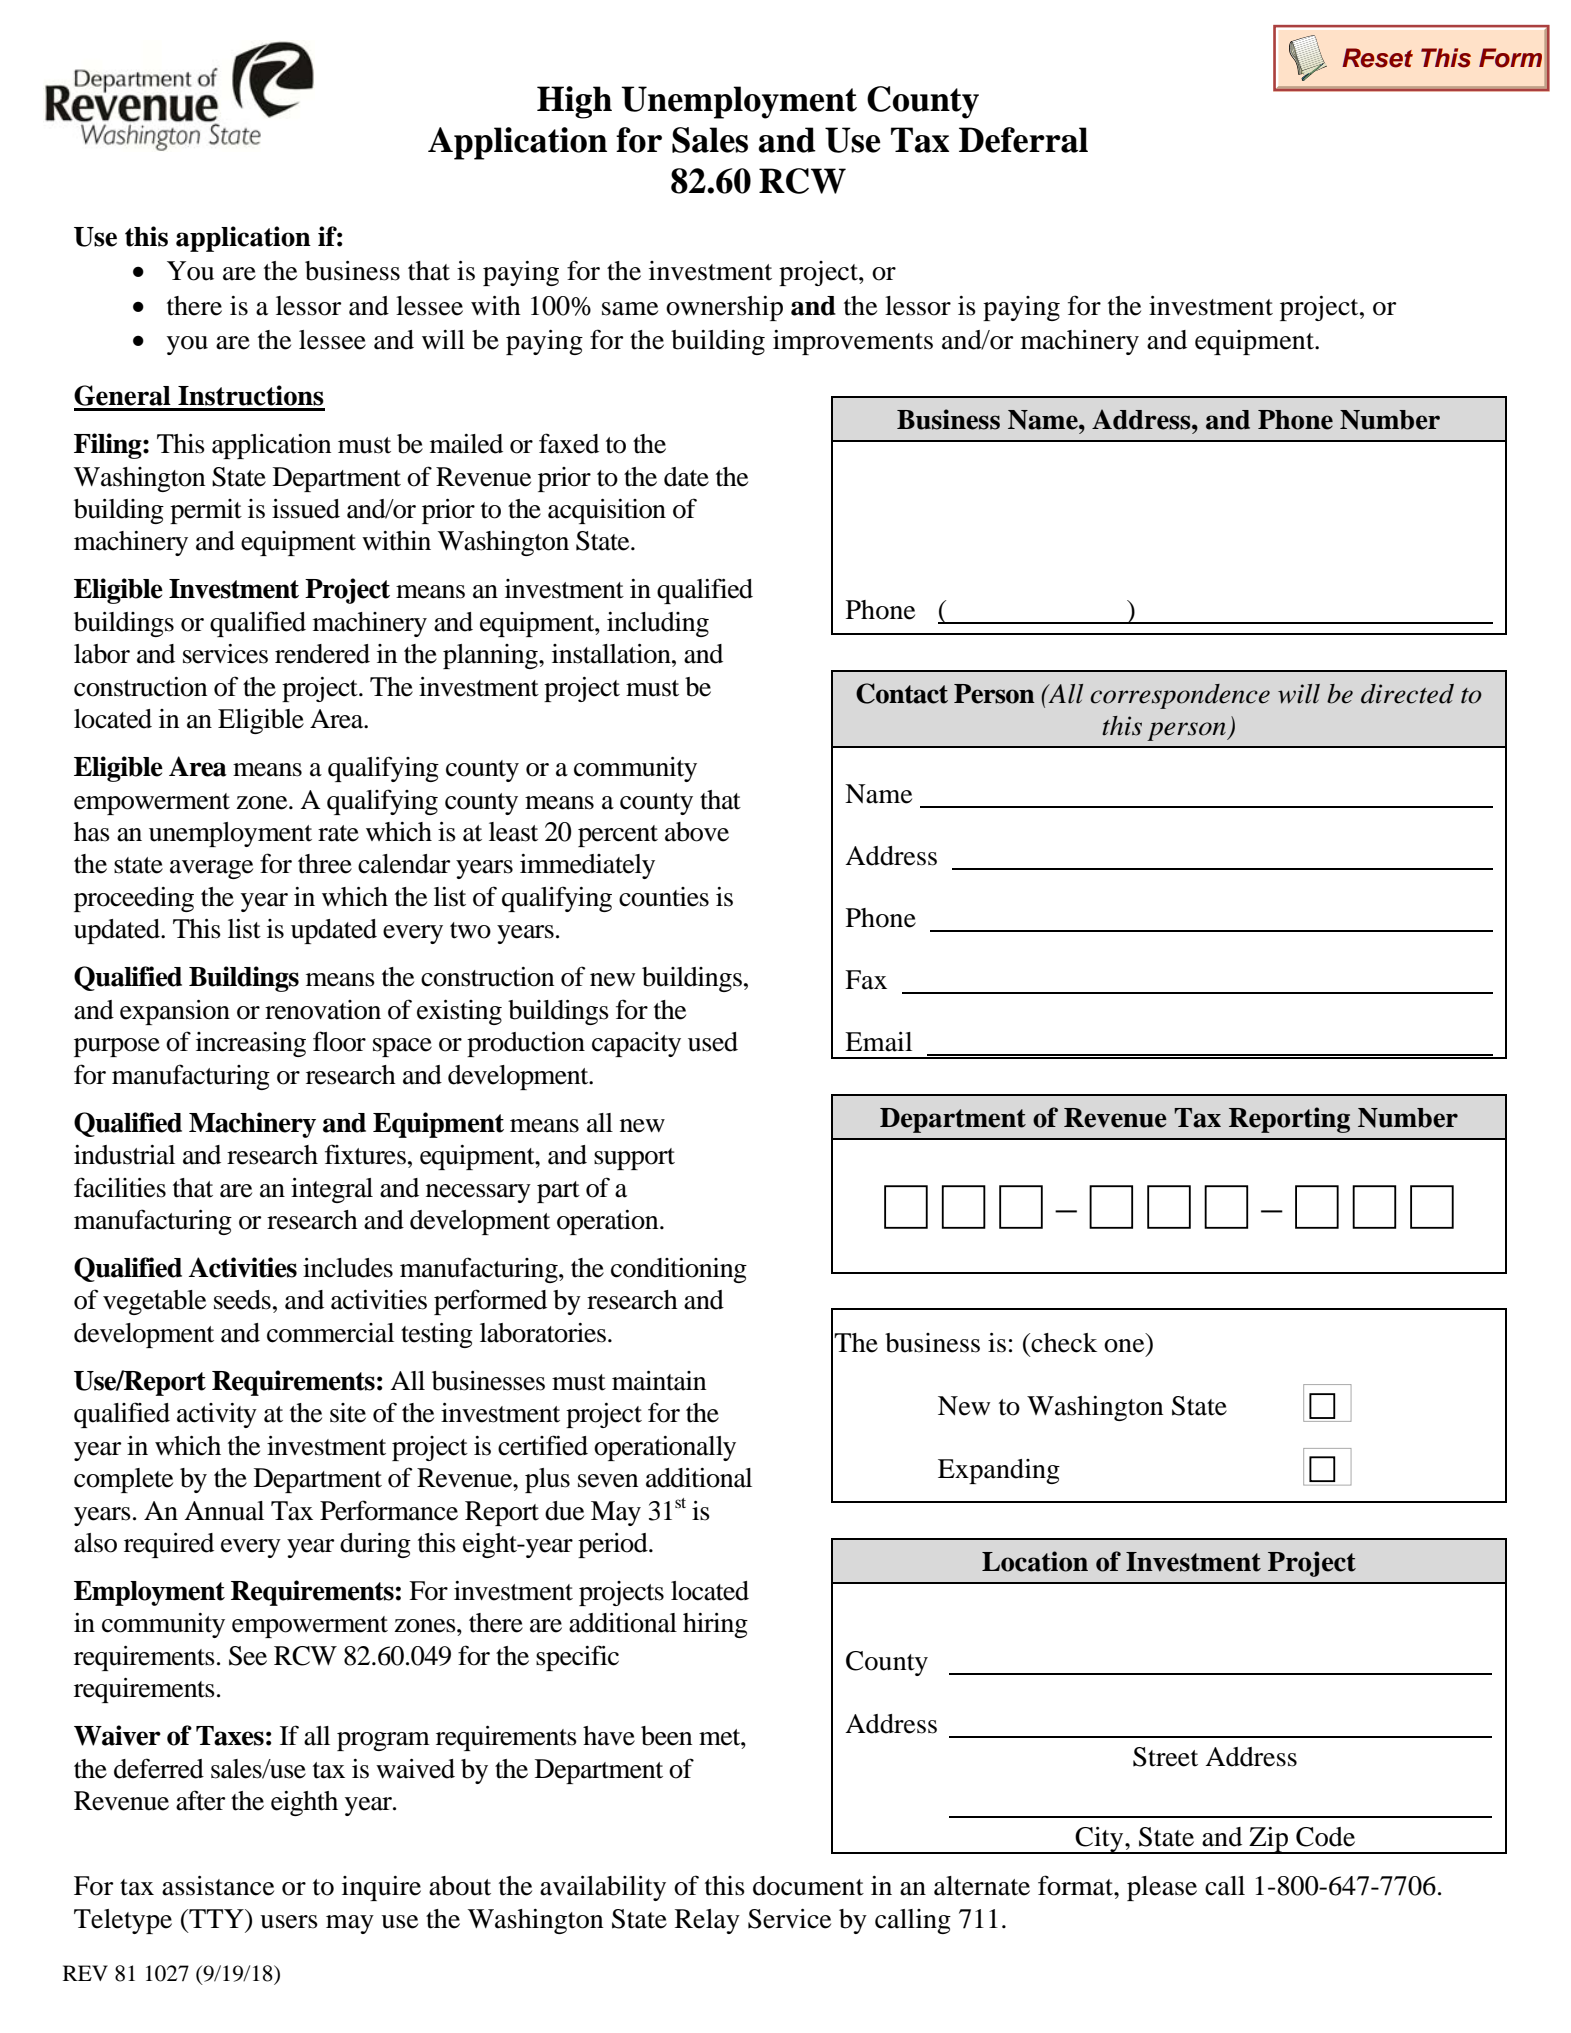  I want to click on document, so click(808, 1886).
